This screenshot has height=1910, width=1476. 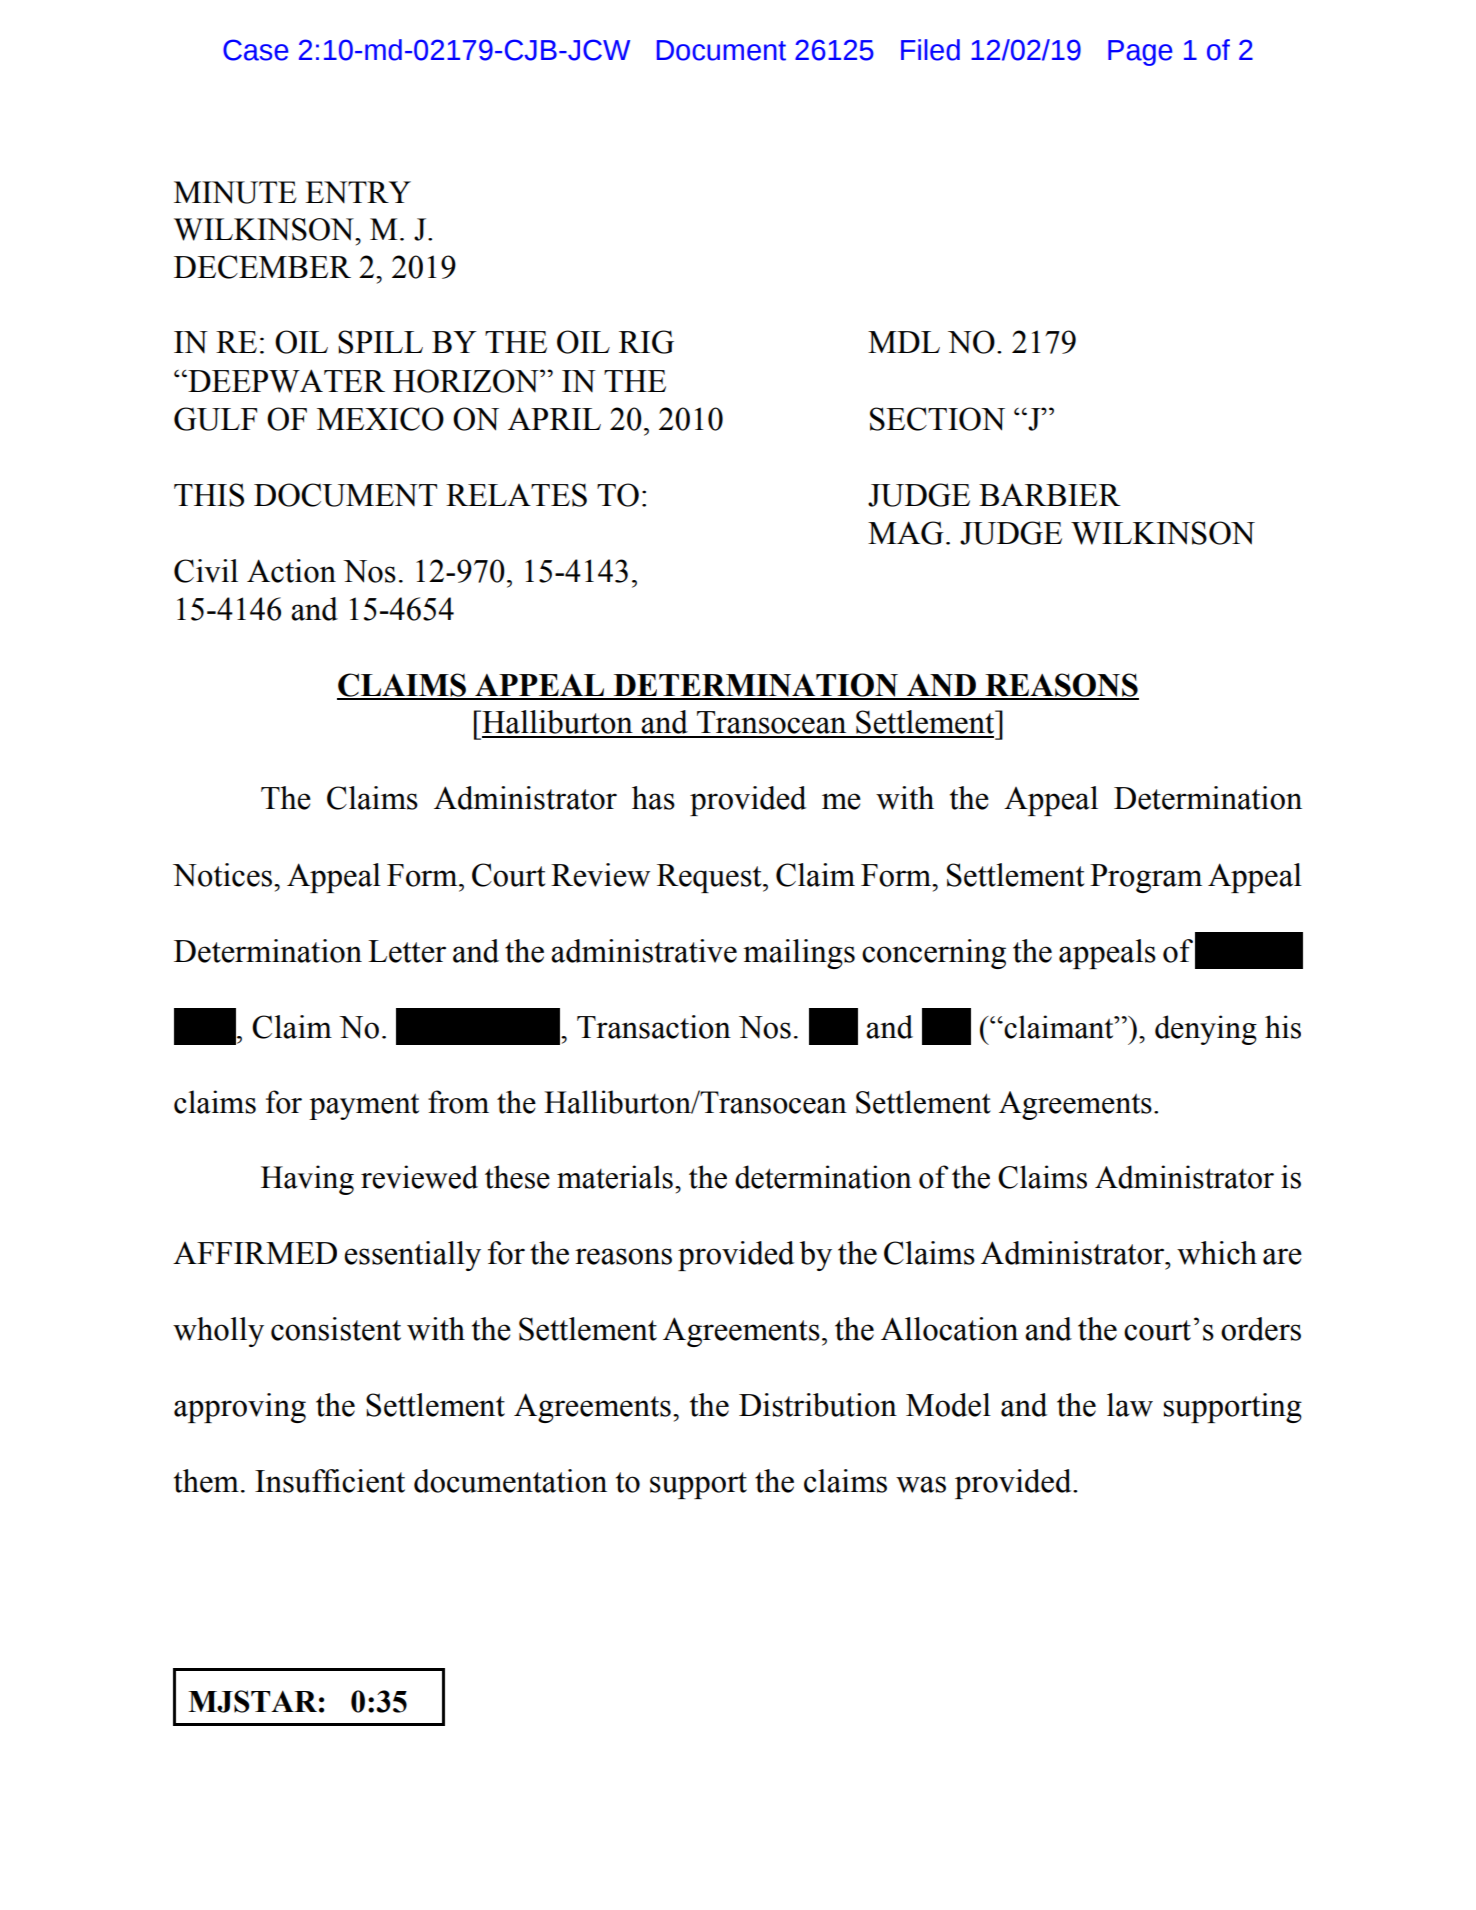 What do you see at coordinates (1206, 1030) in the screenshot?
I see `denying` at bounding box center [1206, 1030].
